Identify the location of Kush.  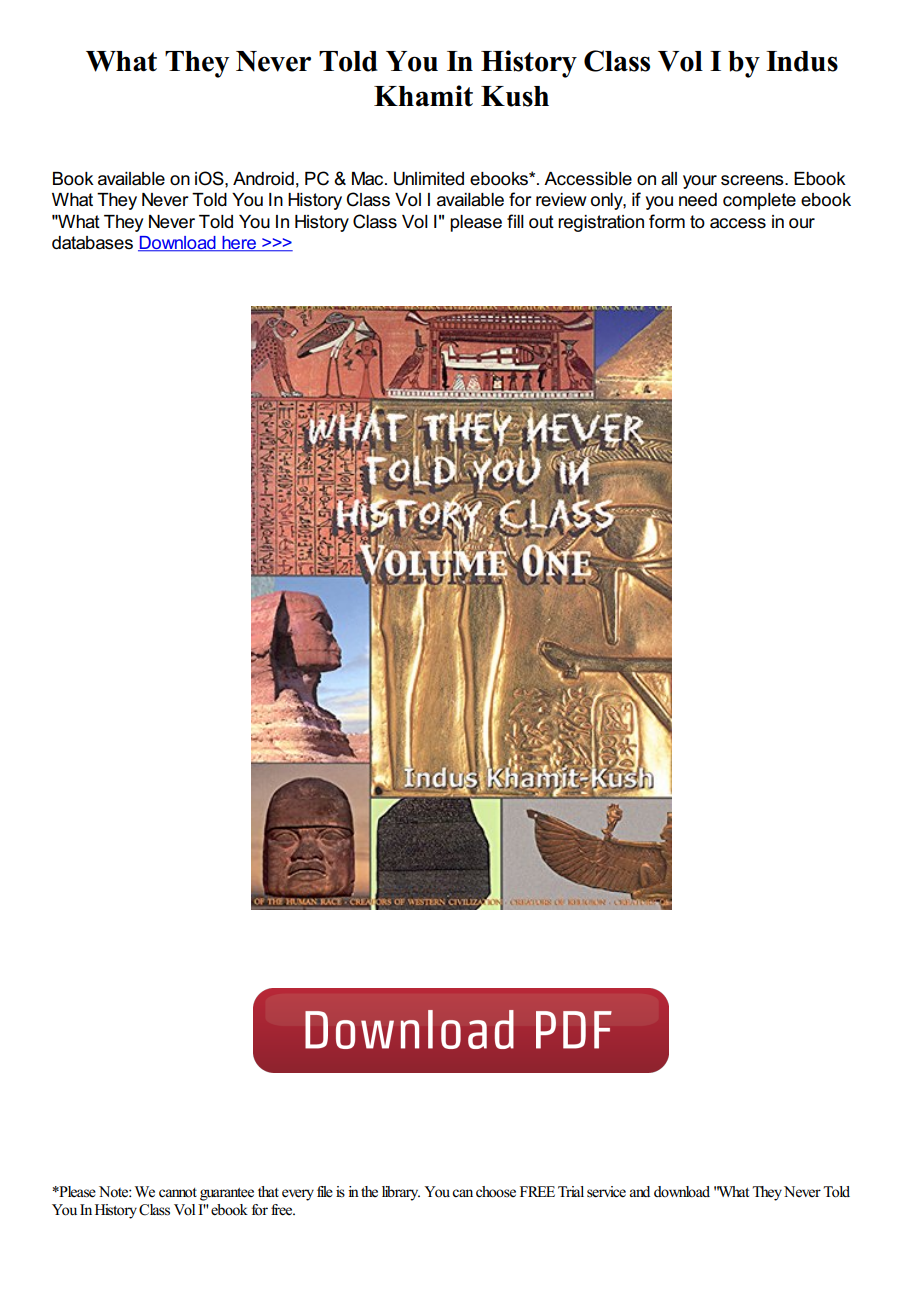
(515, 96).
